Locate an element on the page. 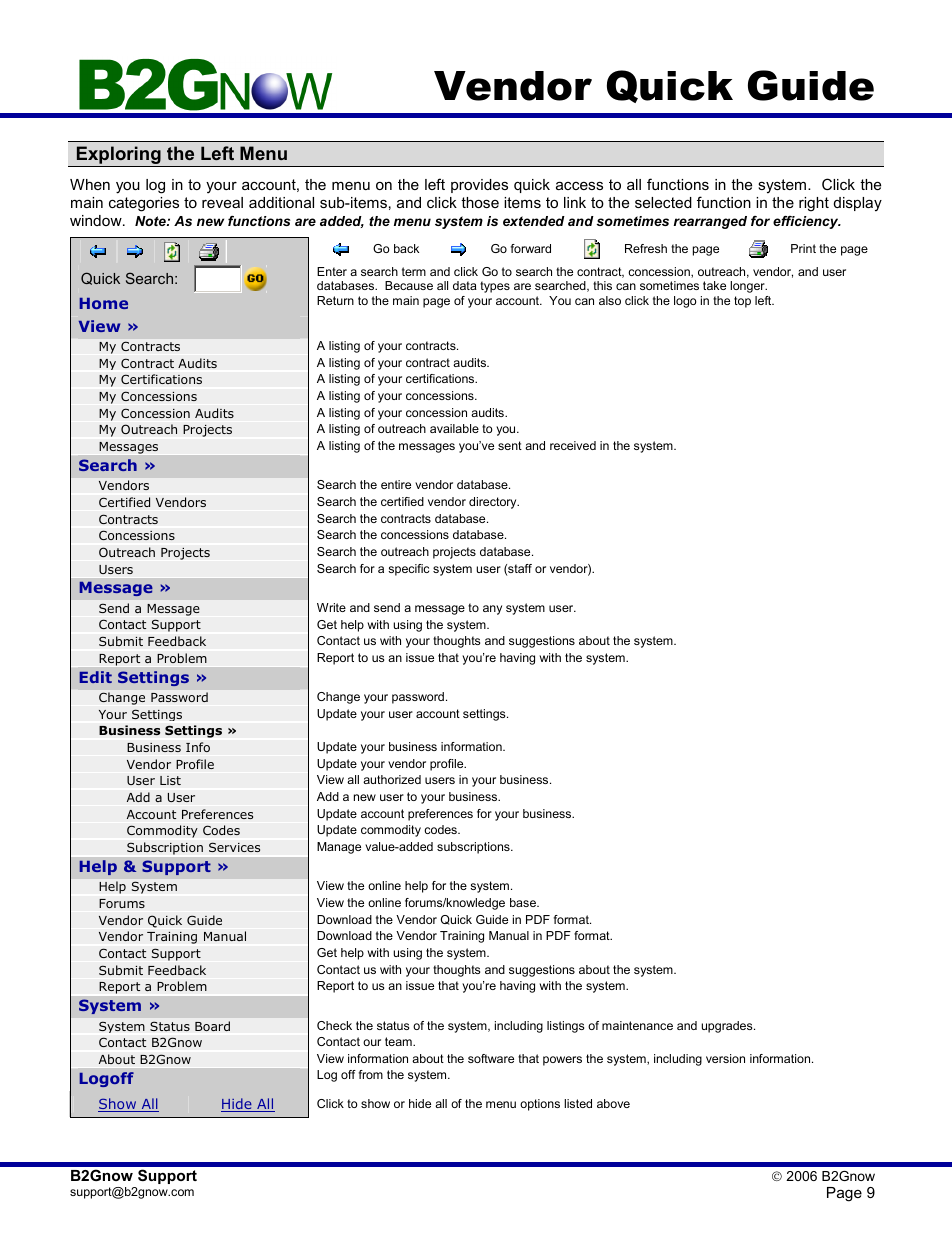 This page has width=952, height=1233. Board is located at coordinates (212, 1026).
